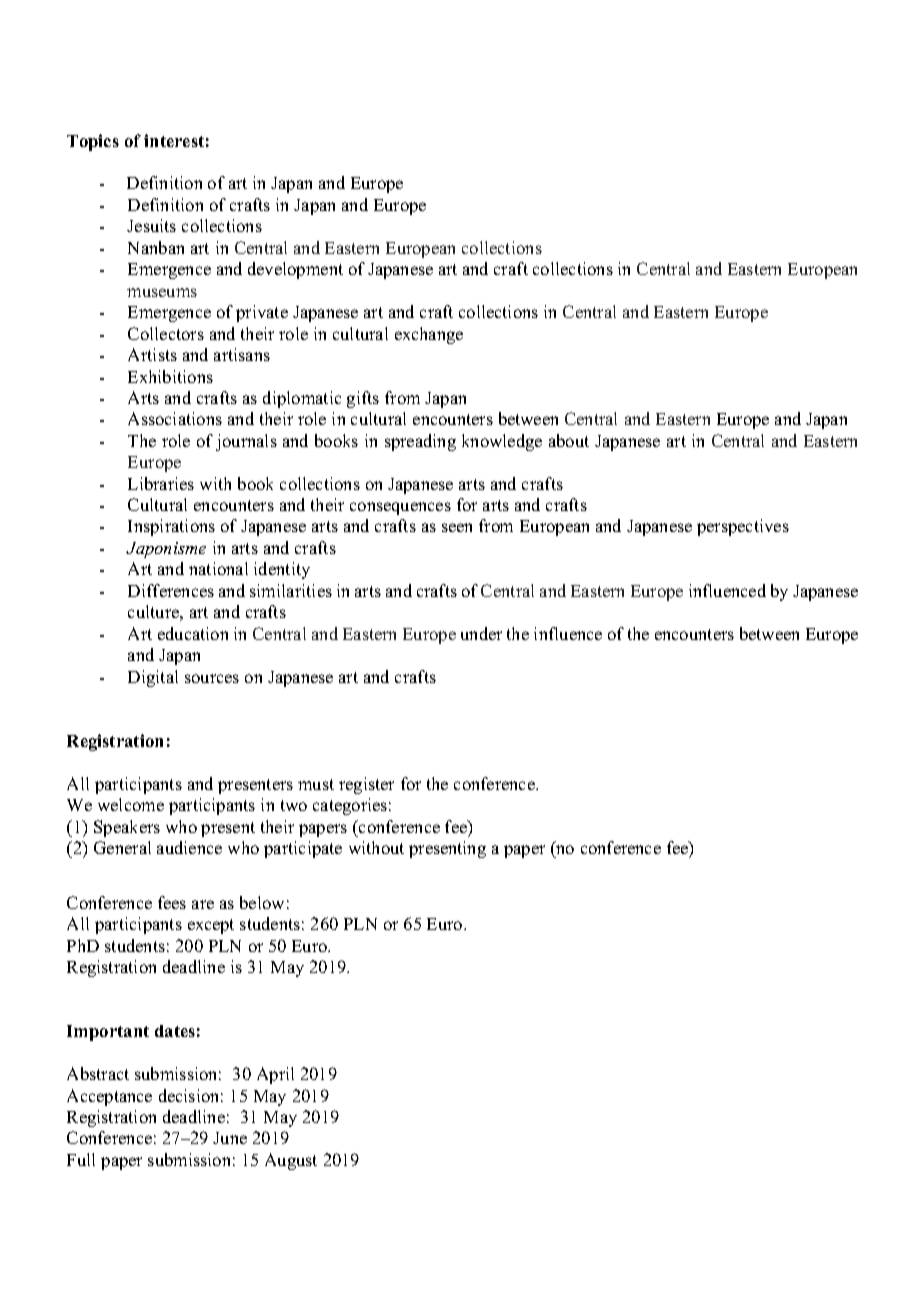 This image has width=924, height=1308. I want to click on exchange, so click(429, 335).
